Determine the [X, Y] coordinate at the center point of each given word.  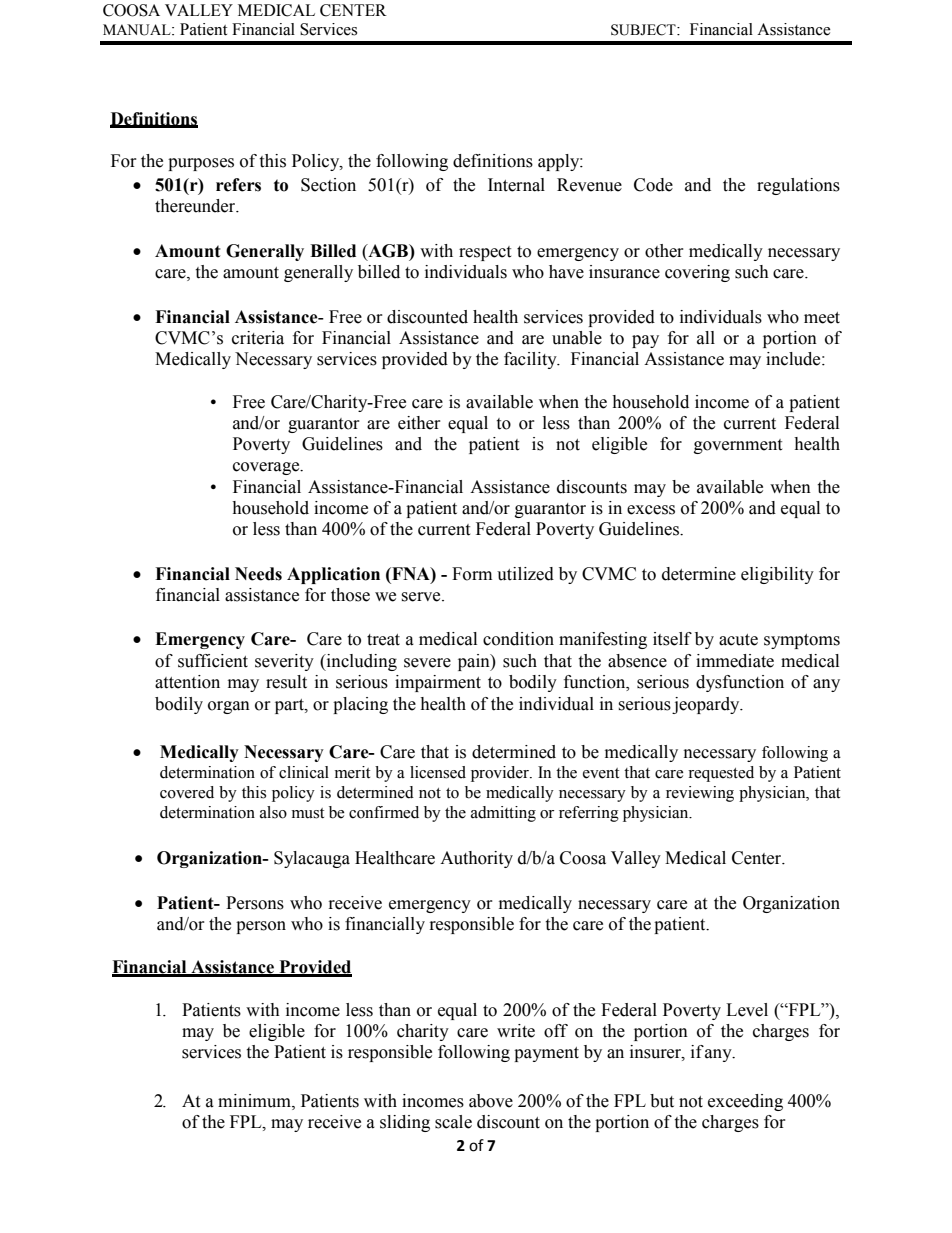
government [738, 446]
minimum [255, 1101]
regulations [798, 186]
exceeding [745, 1102]
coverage [267, 468]
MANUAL [138, 30]
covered [187, 792]
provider [501, 774]
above [491, 1101]
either [419, 423]
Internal [516, 185]
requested [721, 774]
